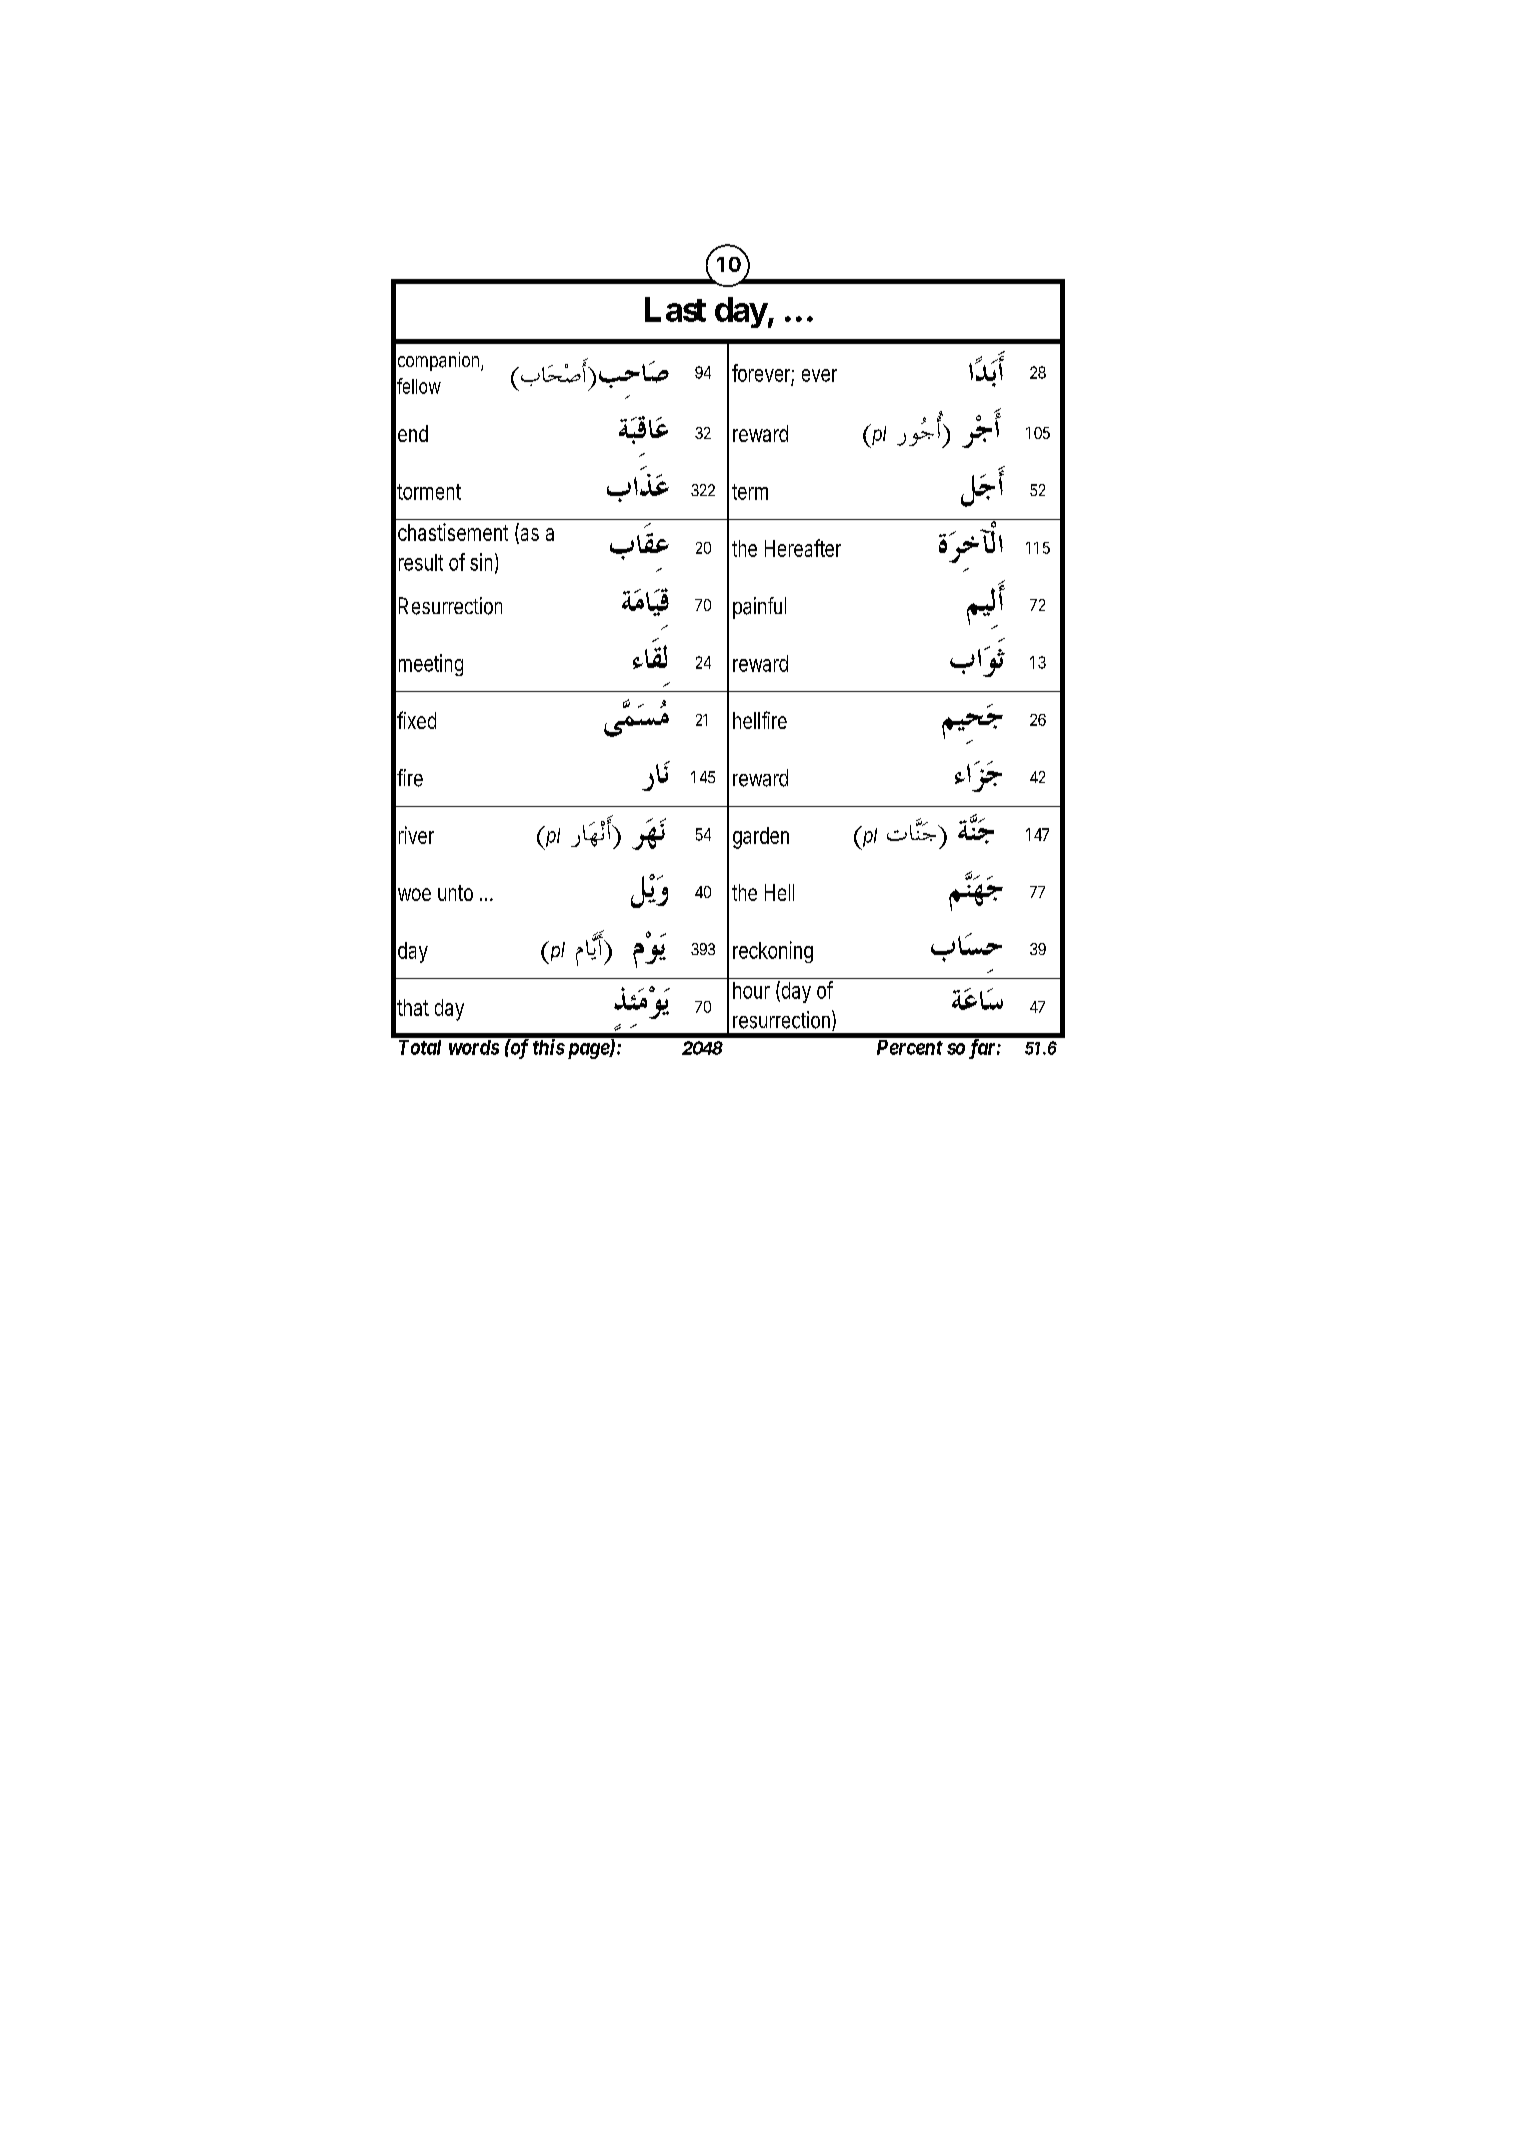 The image size is (1521, 2153). I want to click on Last, so click(675, 309).
